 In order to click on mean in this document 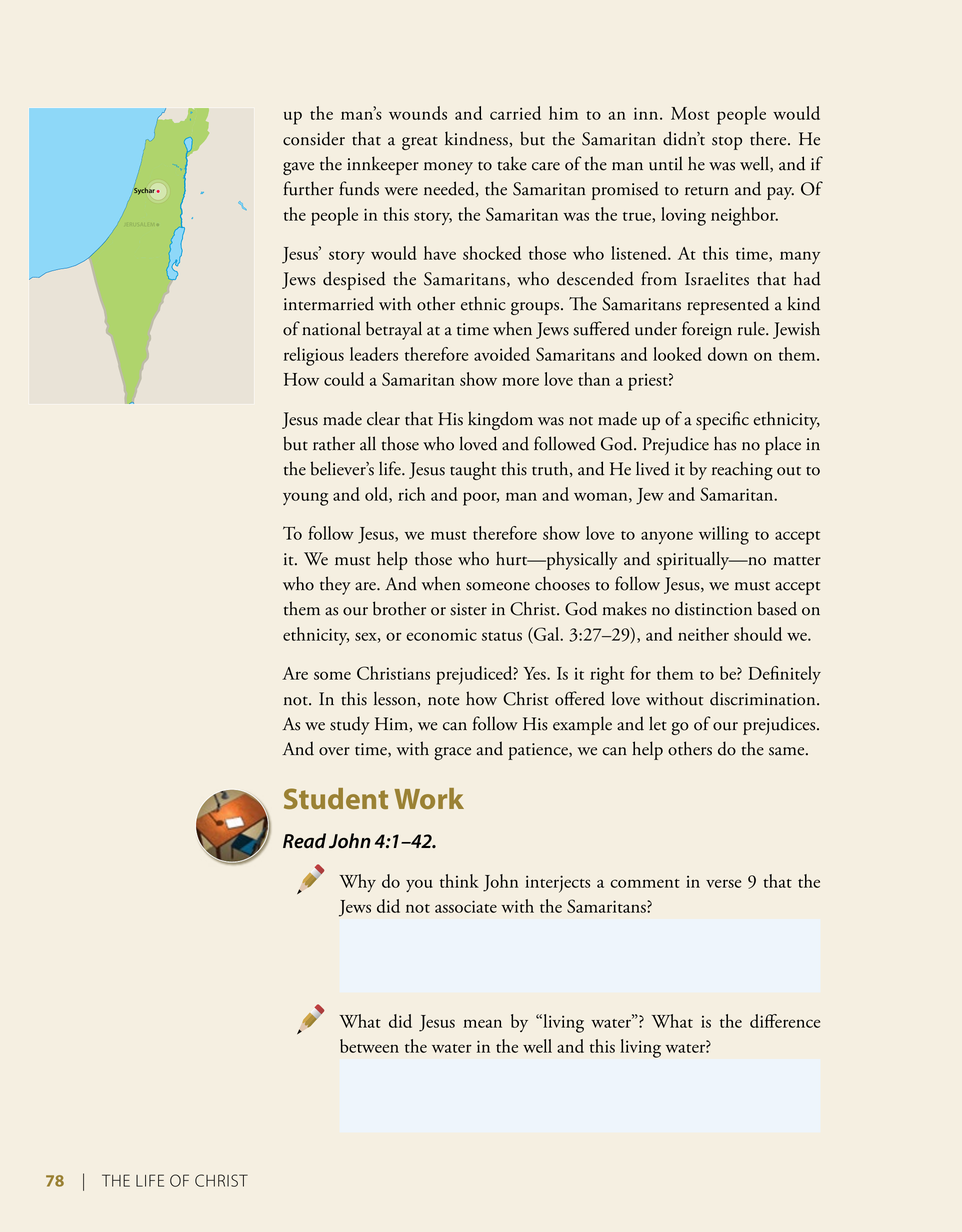, I will do `click(482, 1023)`.
